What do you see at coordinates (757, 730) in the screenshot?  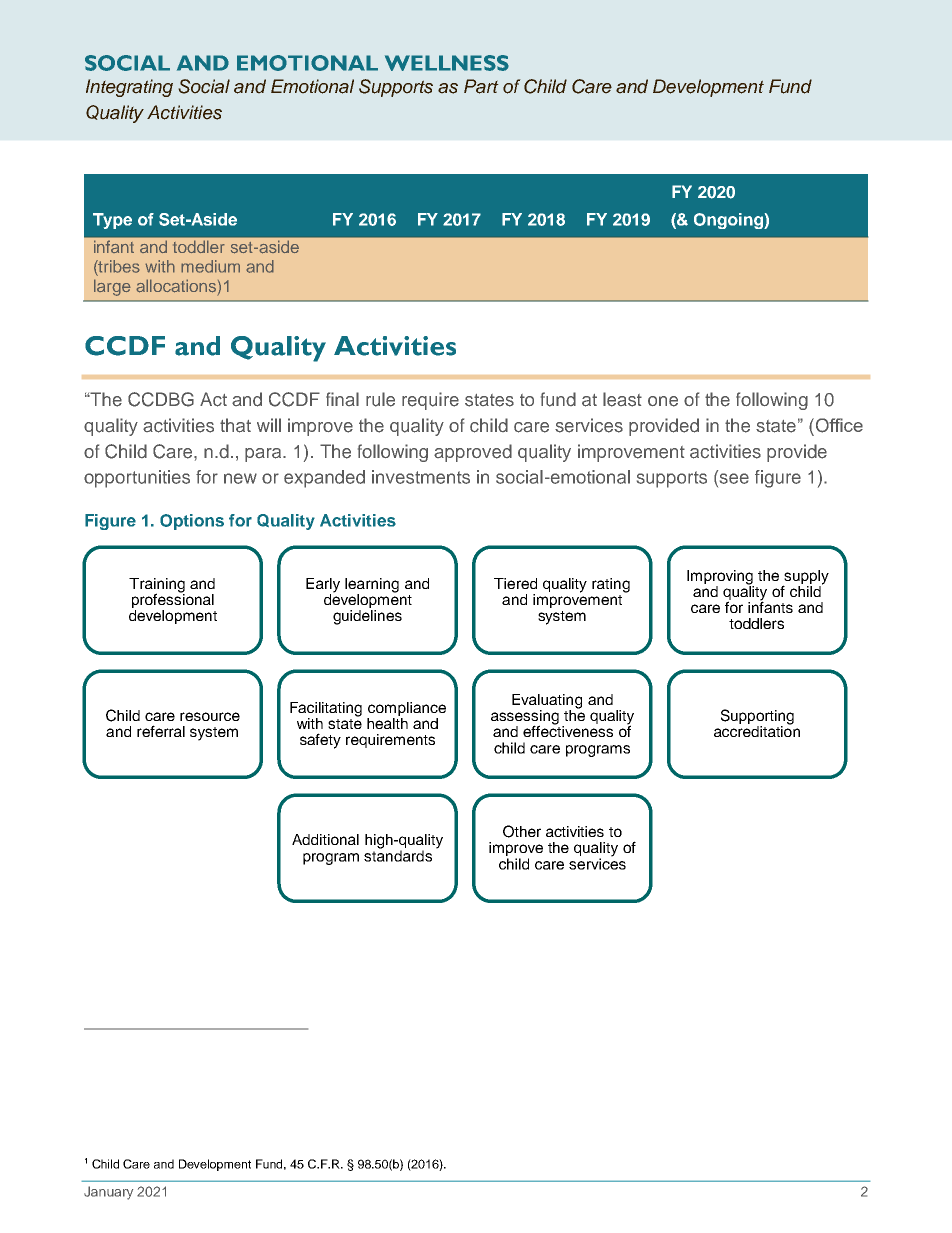 I see `accreditation` at bounding box center [757, 730].
